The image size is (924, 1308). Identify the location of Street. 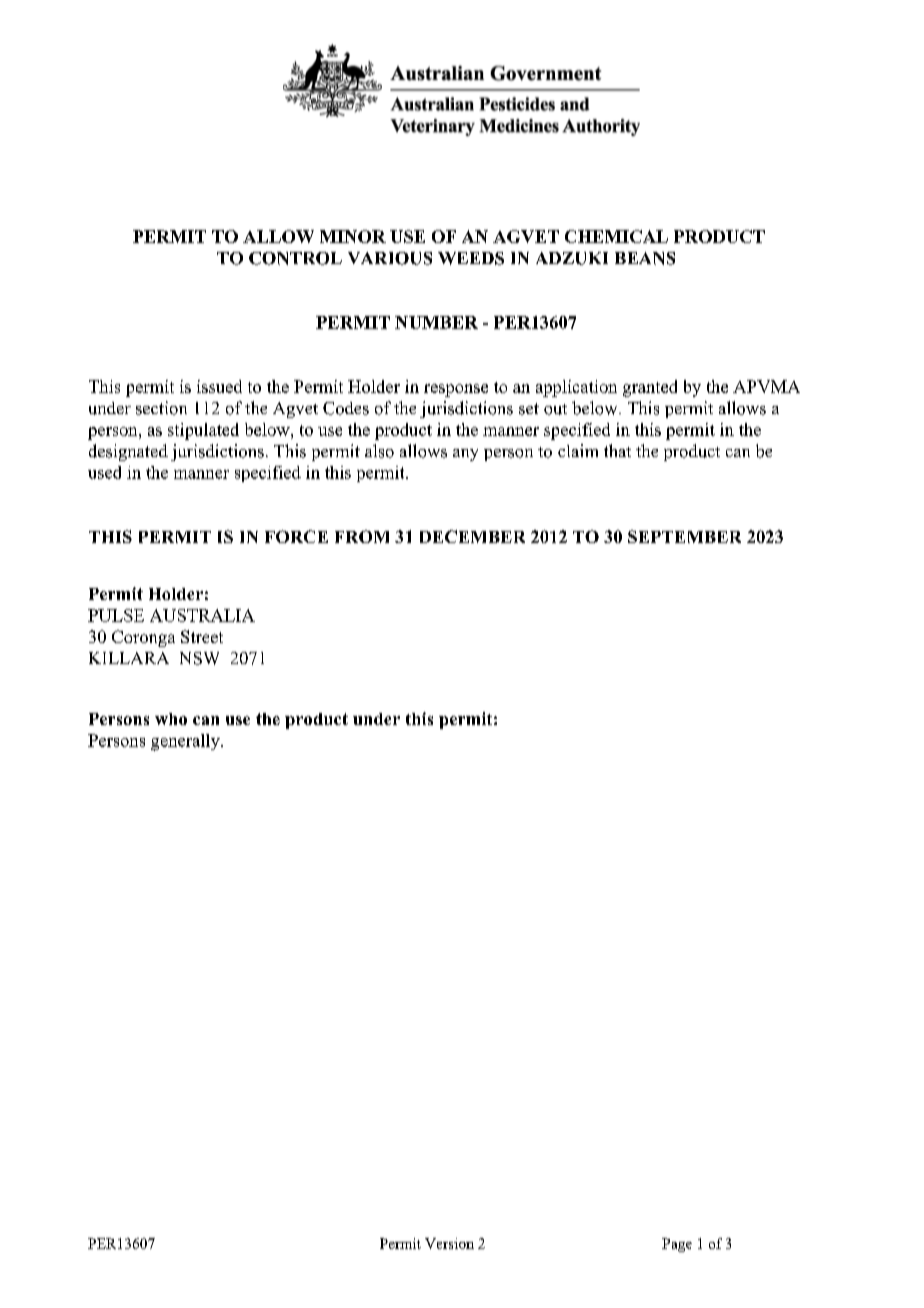
(202, 636).
